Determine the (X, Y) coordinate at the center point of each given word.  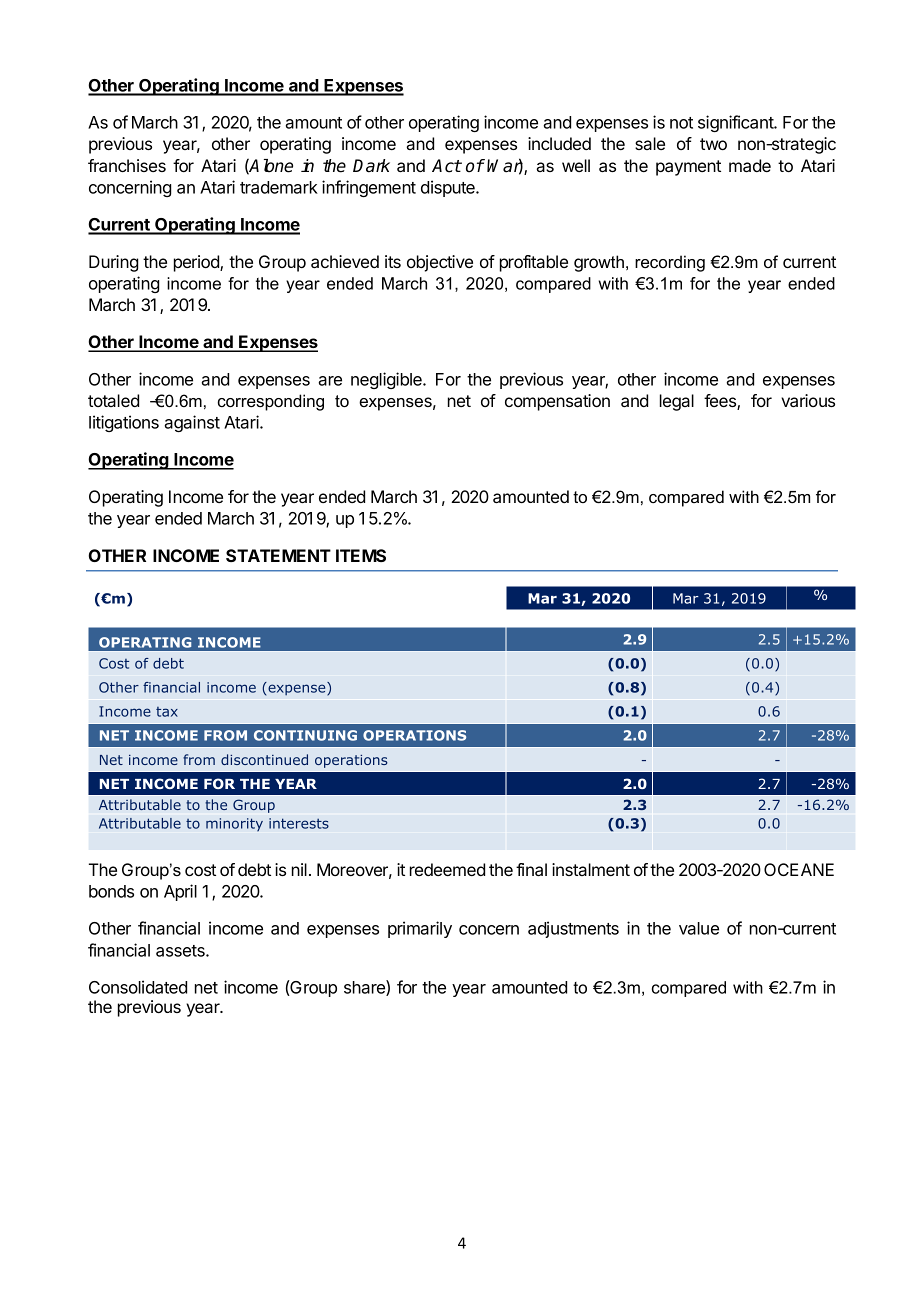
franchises (127, 165)
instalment (591, 869)
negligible (387, 380)
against (192, 423)
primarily (420, 929)
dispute (449, 188)
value (699, 928)
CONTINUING (305, 735)
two (713, 144)
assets (181, 951)
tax (167, 712)
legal (677, 402)
